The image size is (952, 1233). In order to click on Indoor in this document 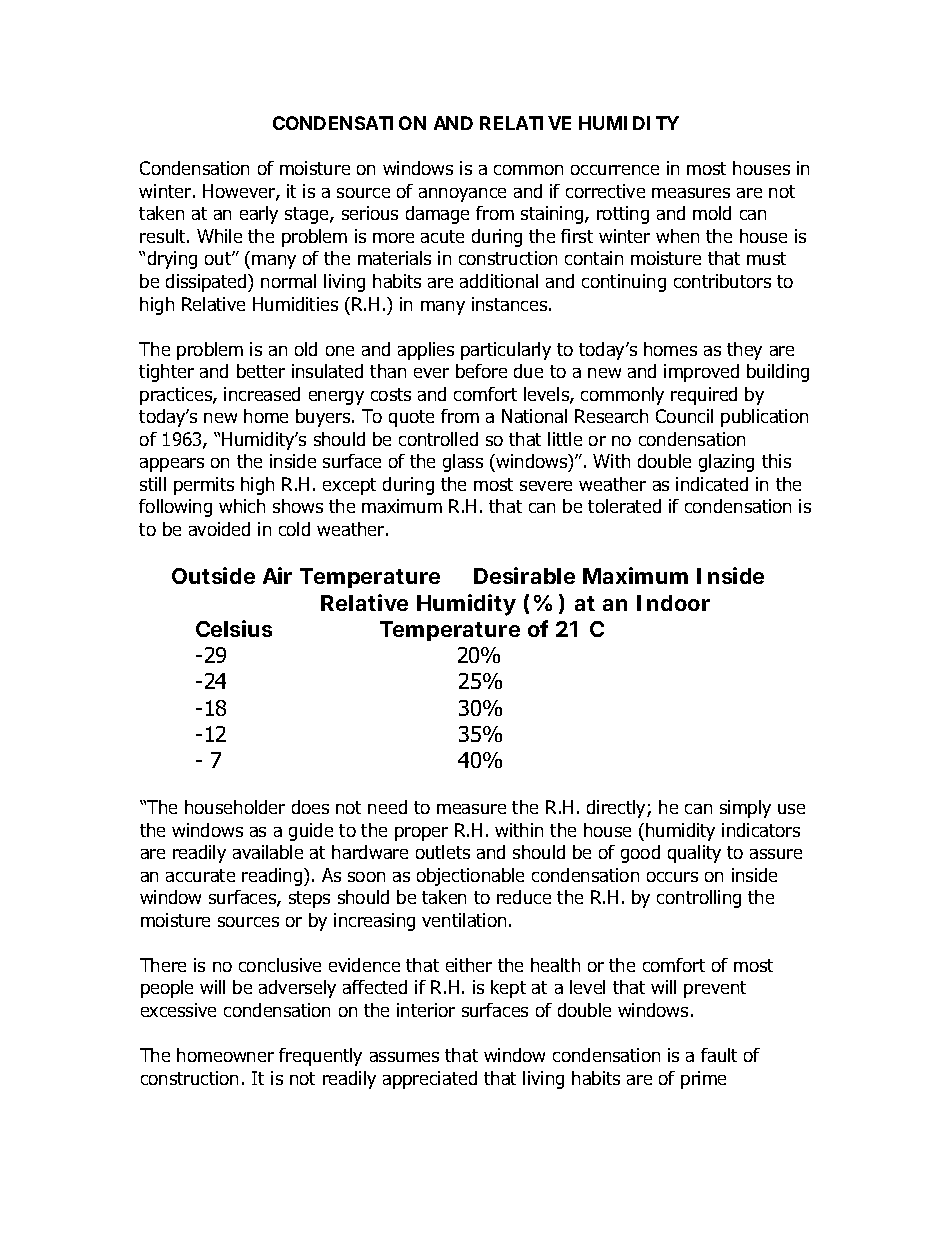, I will do `click(673, 603)`.
